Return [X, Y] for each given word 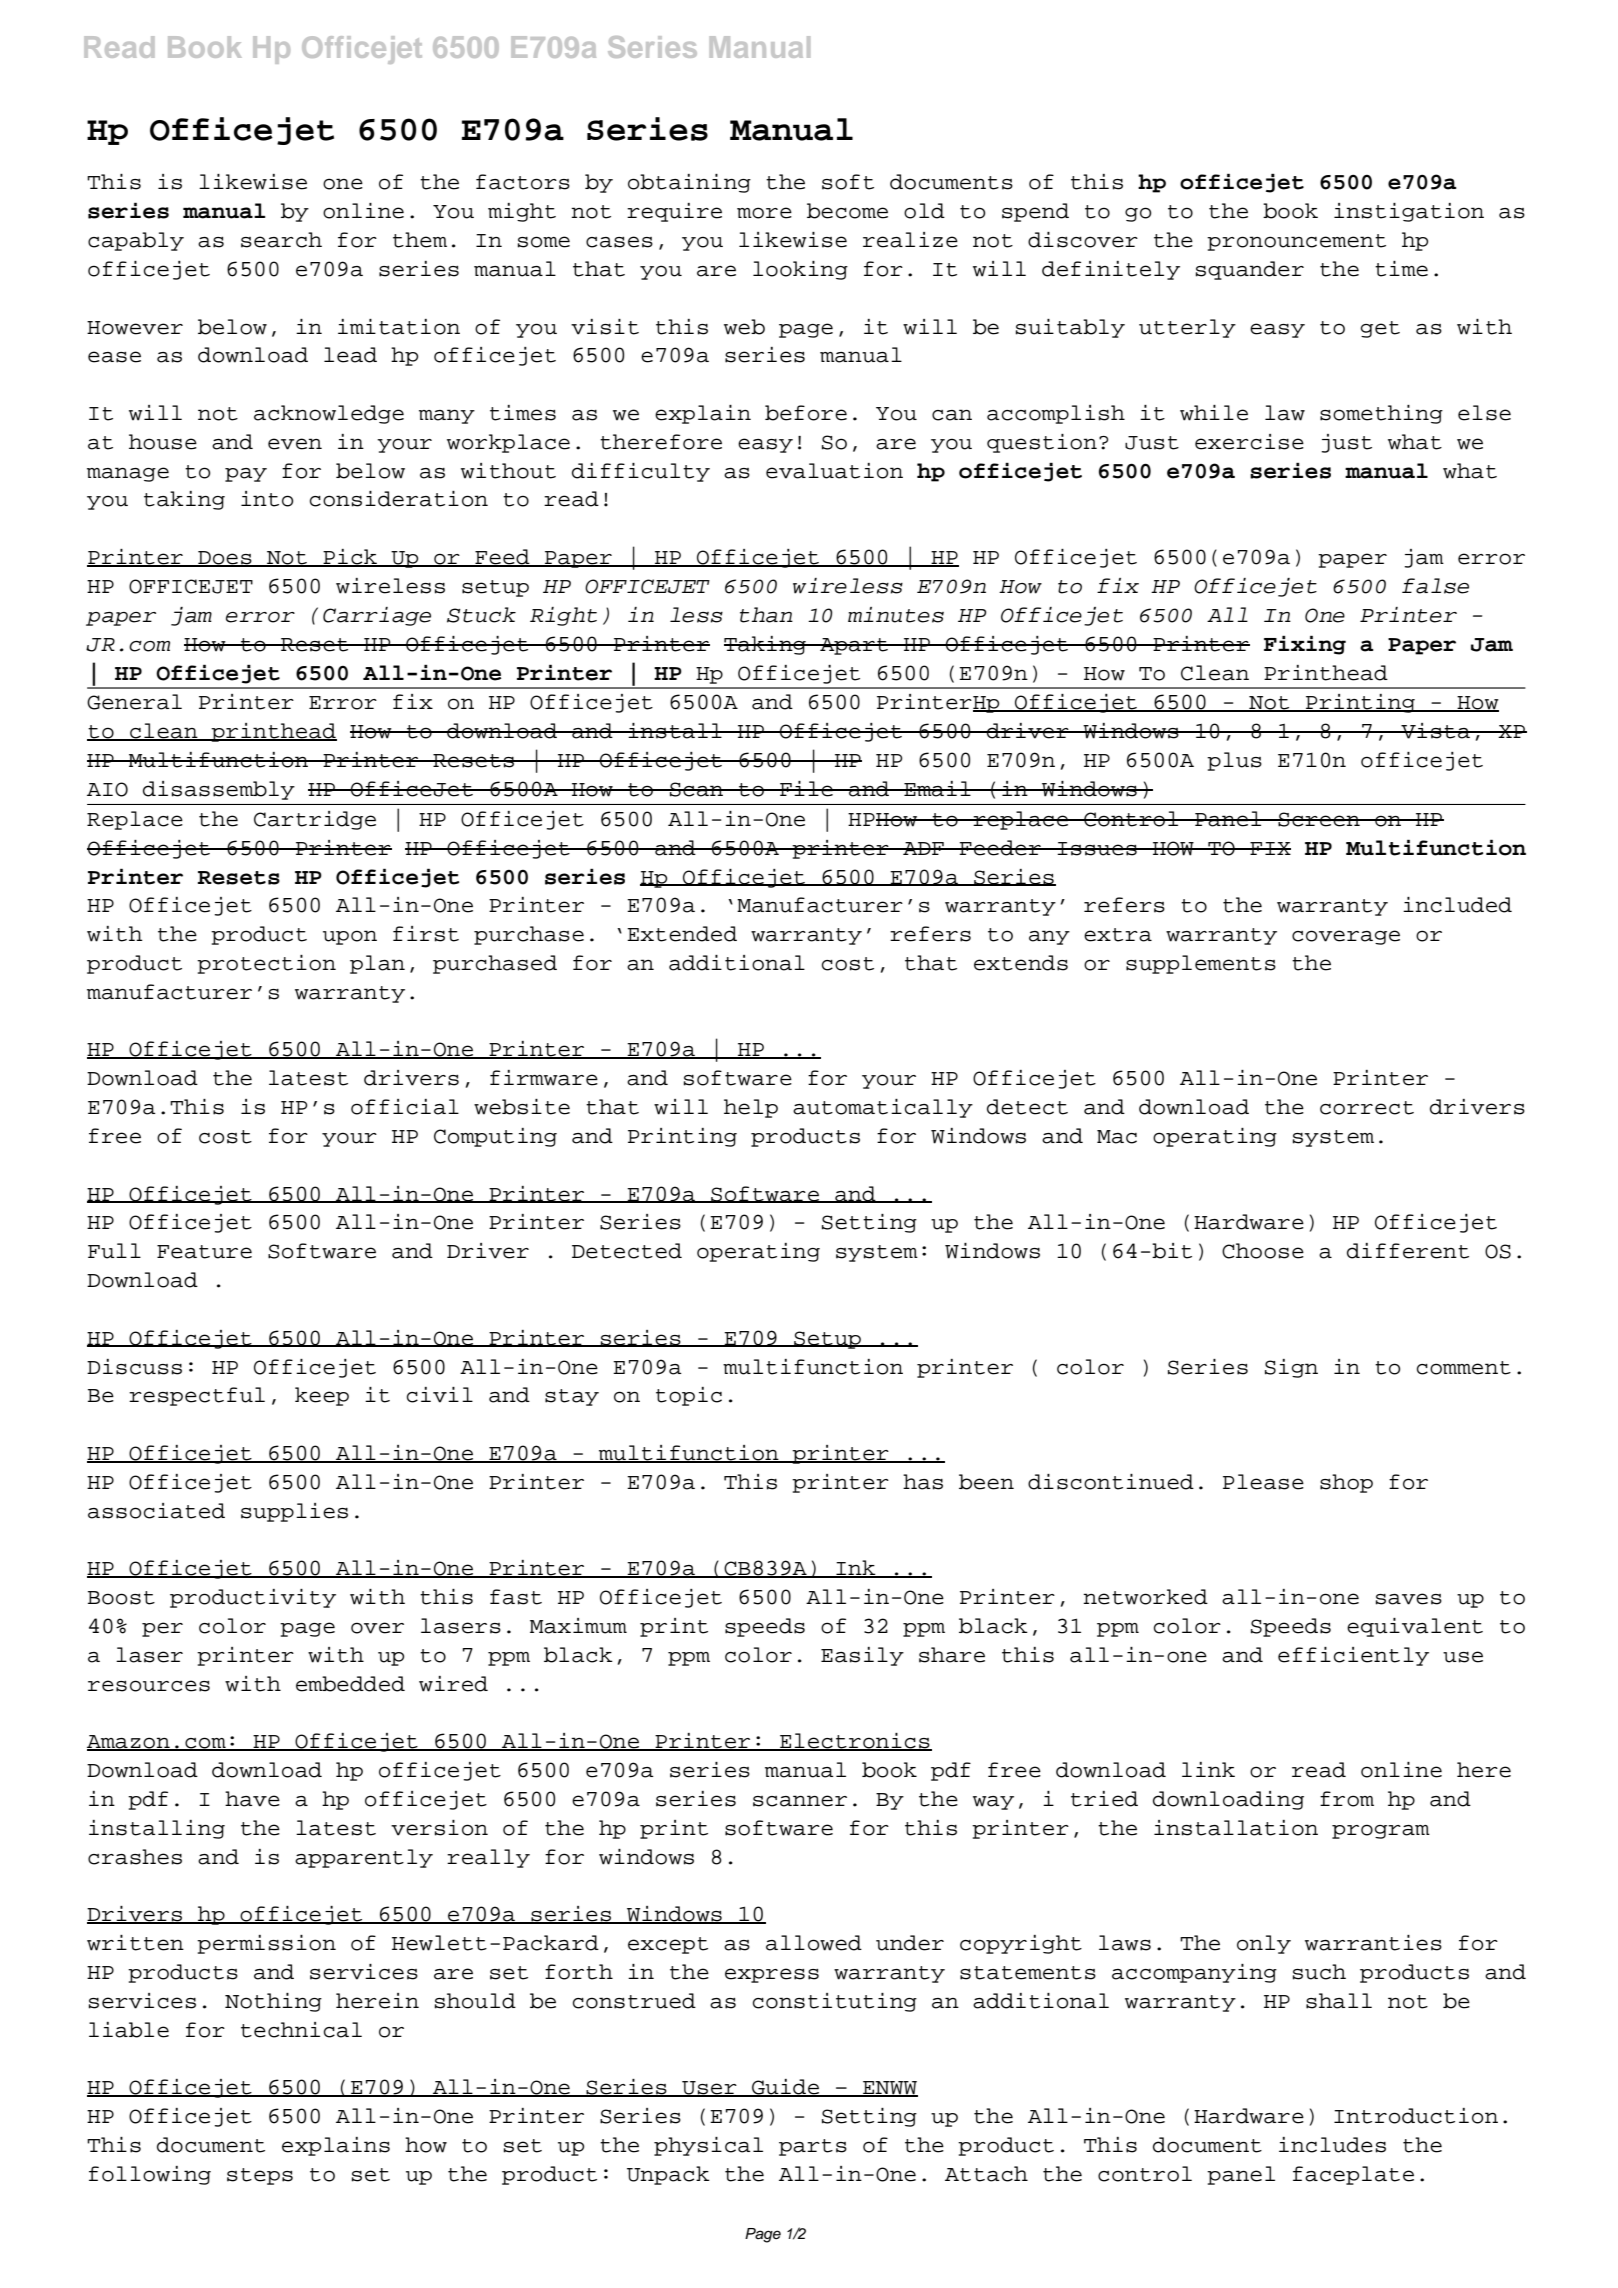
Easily [862, 1656]
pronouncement [1296, 242]
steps [260, 2176]
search [281, 240]
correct [1367, 1108]
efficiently [1353, 1656]
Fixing [1305, 645]
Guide [786, 2088]
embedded [350, 1684]
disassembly [219, 790]
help [751, 1108]
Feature [204, 1252]
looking [800, 270]
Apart [854, 646]
